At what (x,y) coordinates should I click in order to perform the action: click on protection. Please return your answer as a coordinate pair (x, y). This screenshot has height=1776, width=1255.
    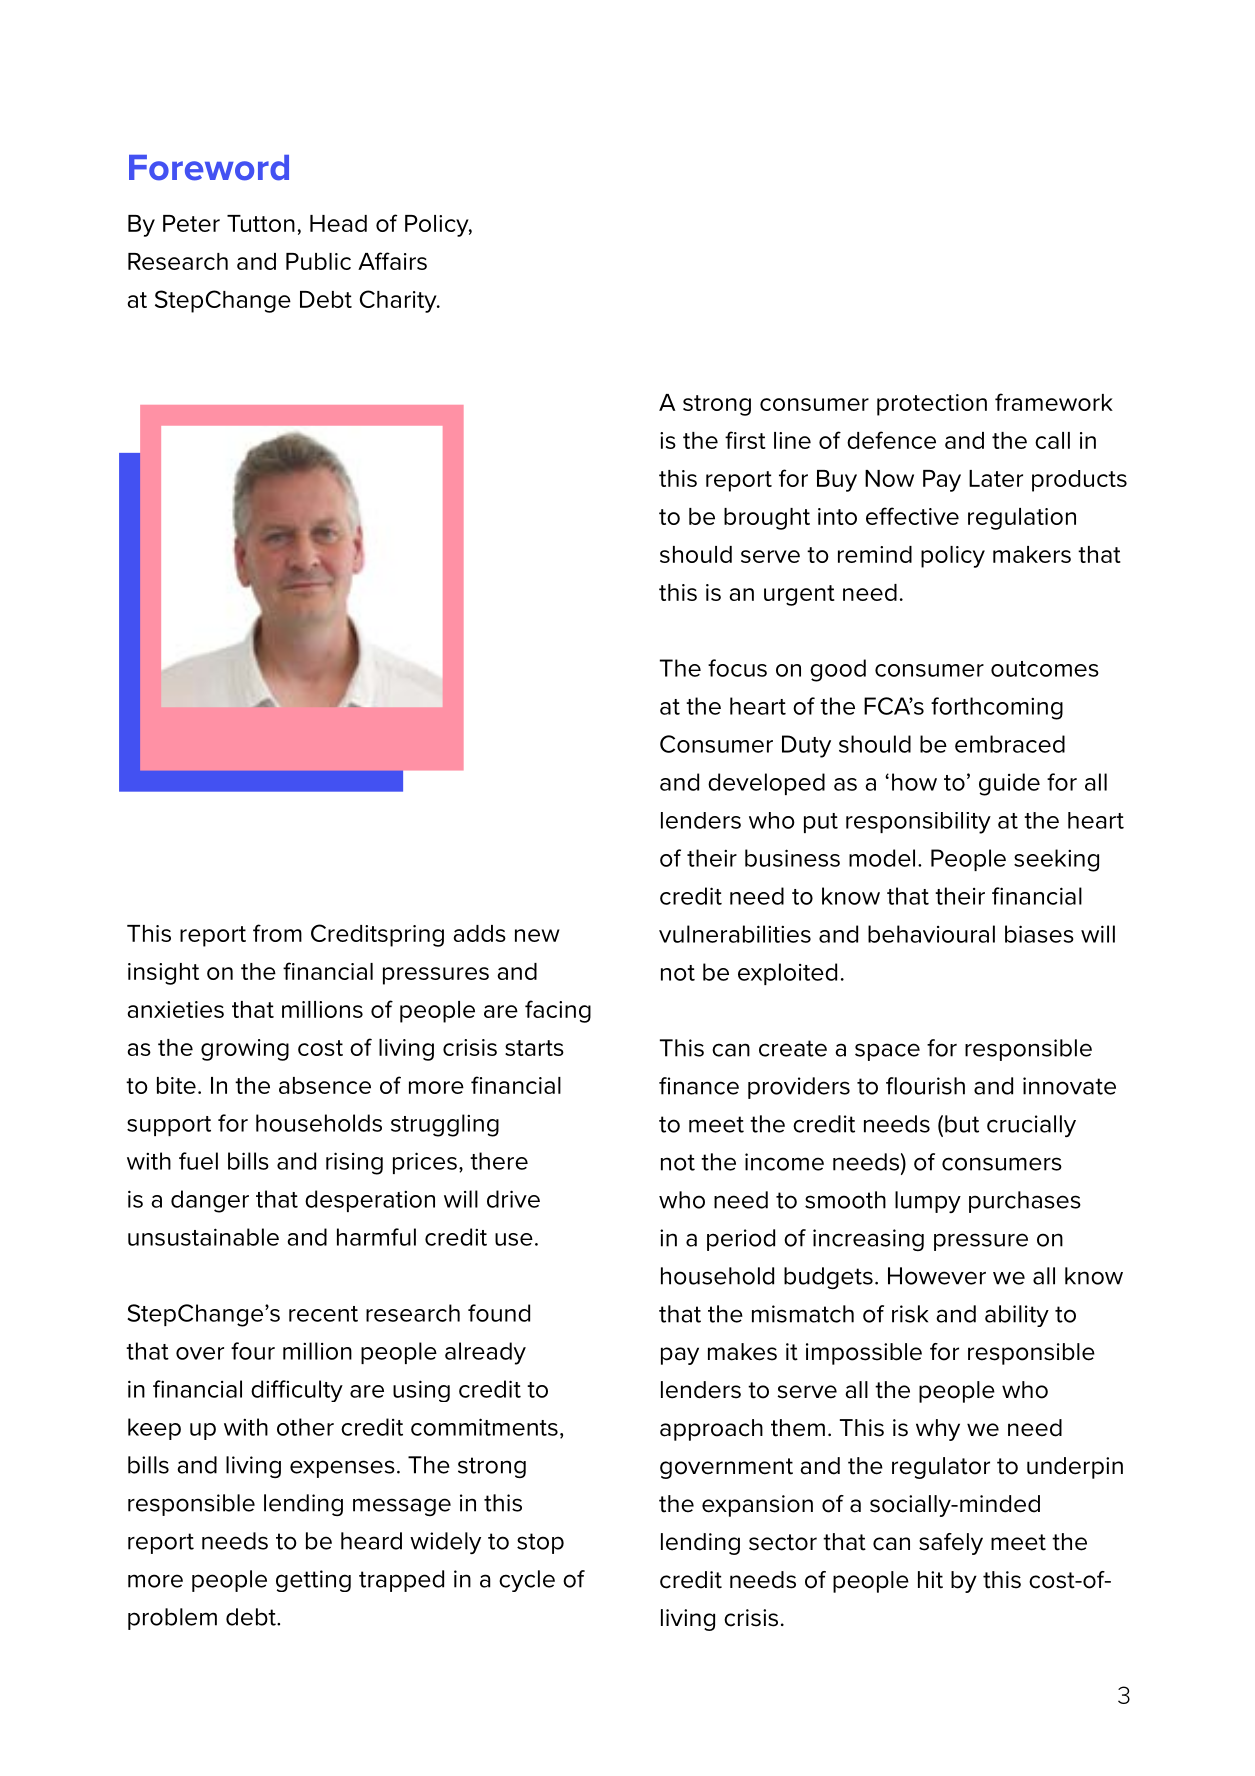
    Looking at the image, I should click on (932, 405).
